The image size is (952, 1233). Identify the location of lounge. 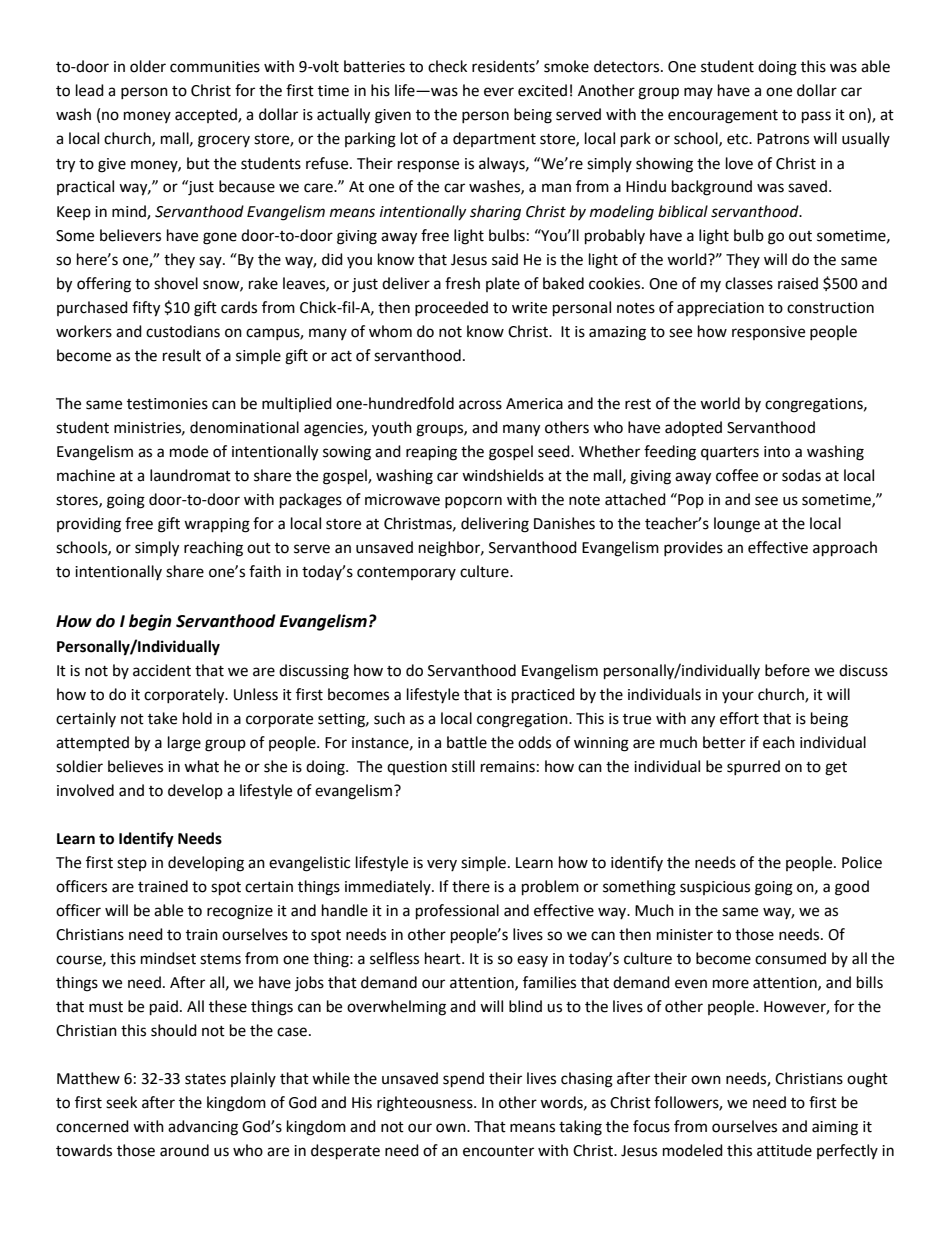
(737, 525).
